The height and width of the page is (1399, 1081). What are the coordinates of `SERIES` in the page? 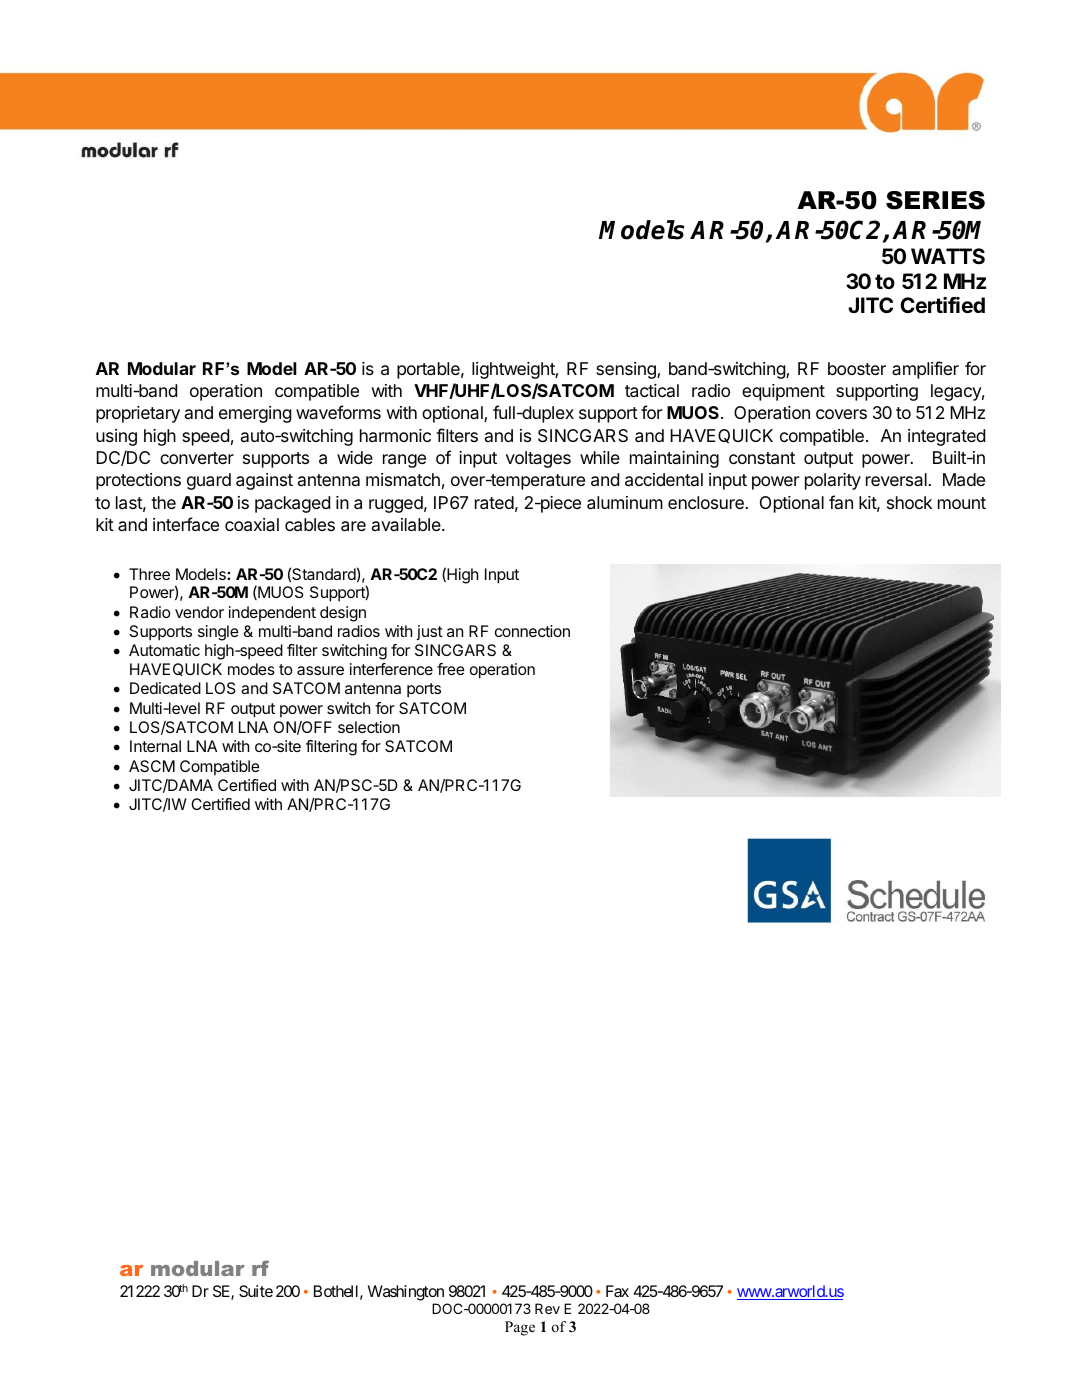 It's located at (935, 200).
